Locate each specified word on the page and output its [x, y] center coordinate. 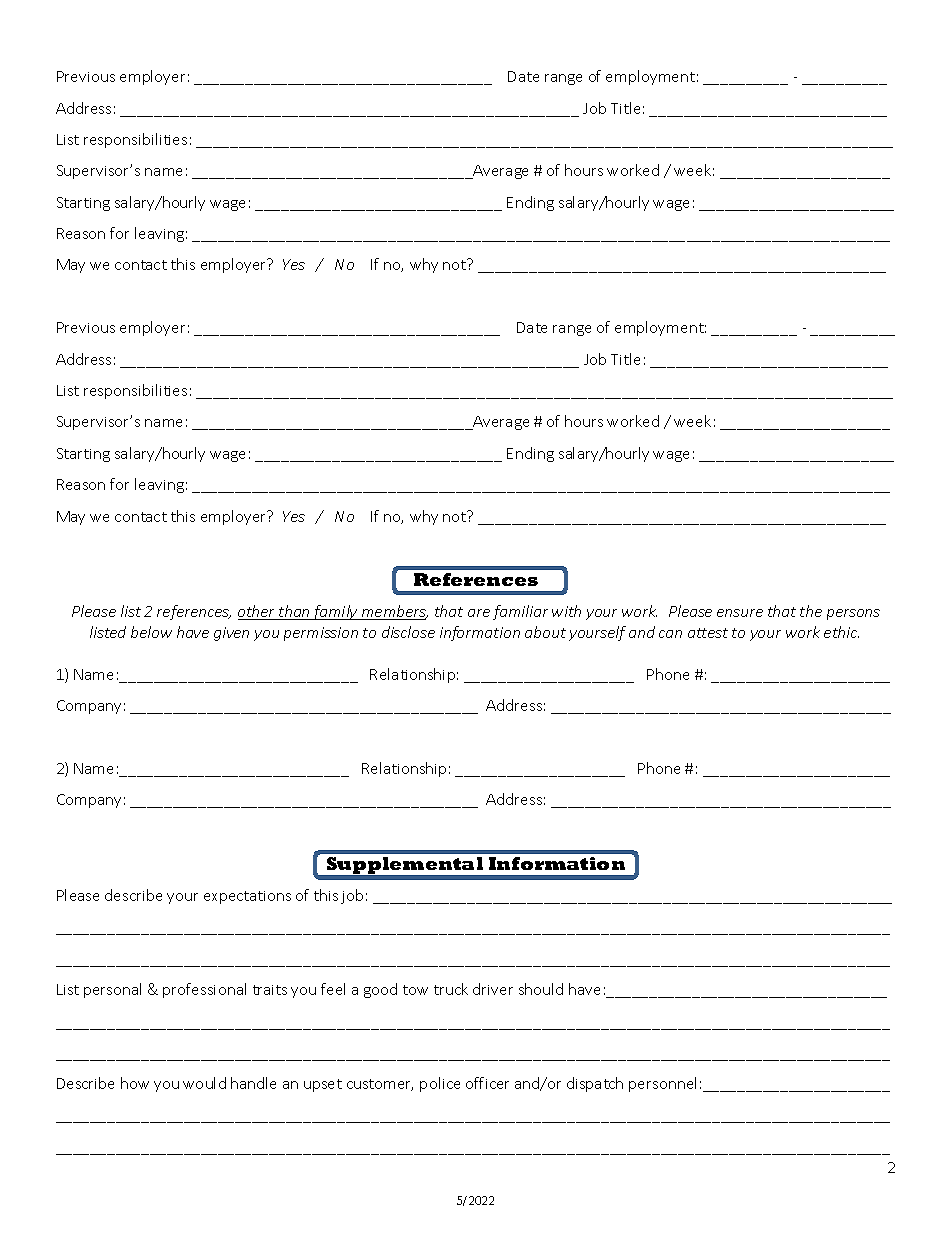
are [479, 613]
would [204, 1083]
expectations [247, 897]
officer [487, 1083]
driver [493, 989]
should [541, 989]
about [545, 632]
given [231, 634]
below [151, 632]
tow [415, 990]
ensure [740, 613]
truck [451, 989]
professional [204, 990]
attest [708, 633]
